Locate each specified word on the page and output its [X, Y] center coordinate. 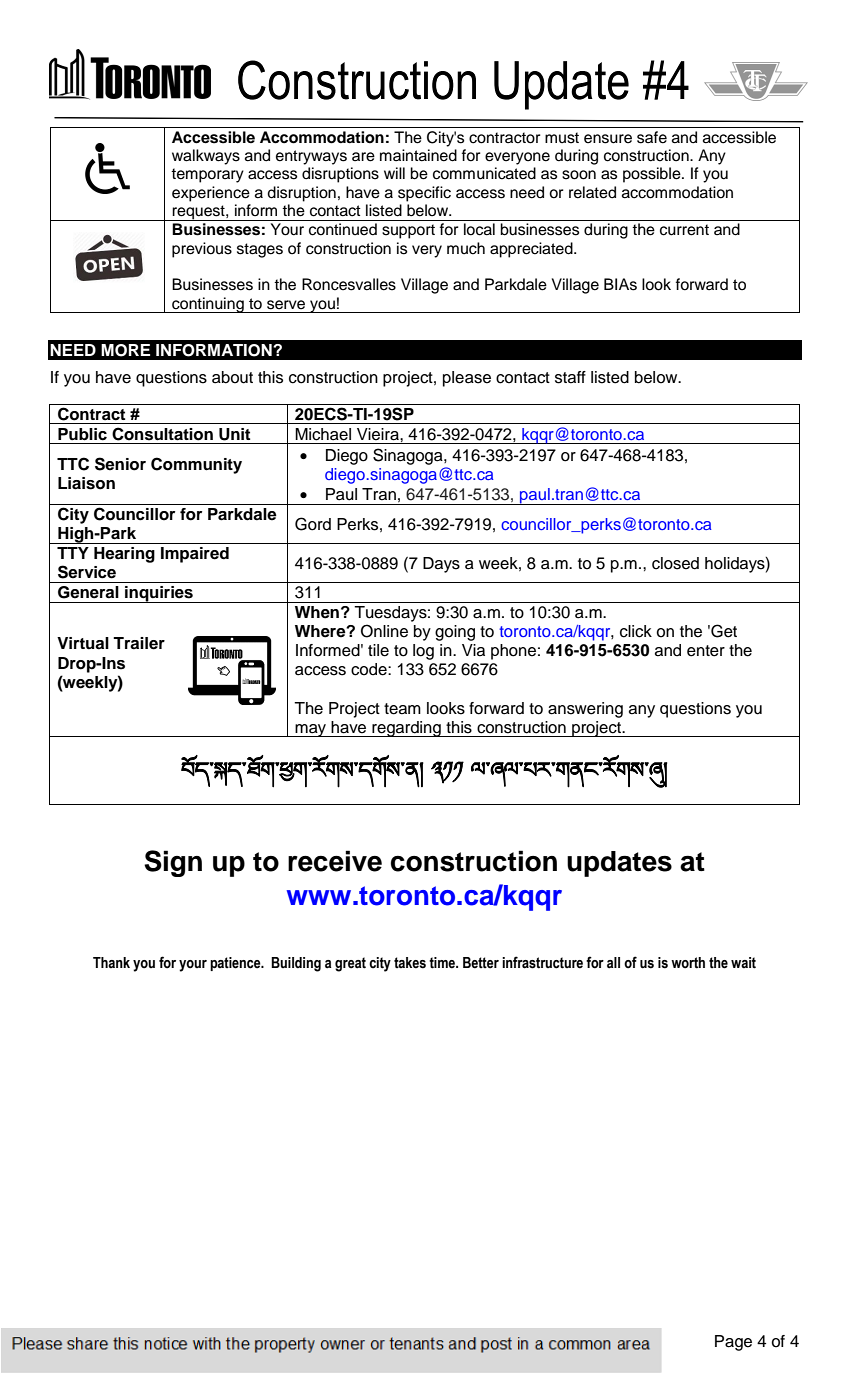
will [394, 173]
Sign [173, 863]
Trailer [139, 643]
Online [384, 631]
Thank [111, 962]
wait [743, 963]
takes [410, 963]
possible [653, 175]
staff [570, 377]
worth [688, 963]
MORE [125, 350]
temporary [207, 175]
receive [335, 861]
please [467, 379]
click [636, 631]
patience [236, 964]
